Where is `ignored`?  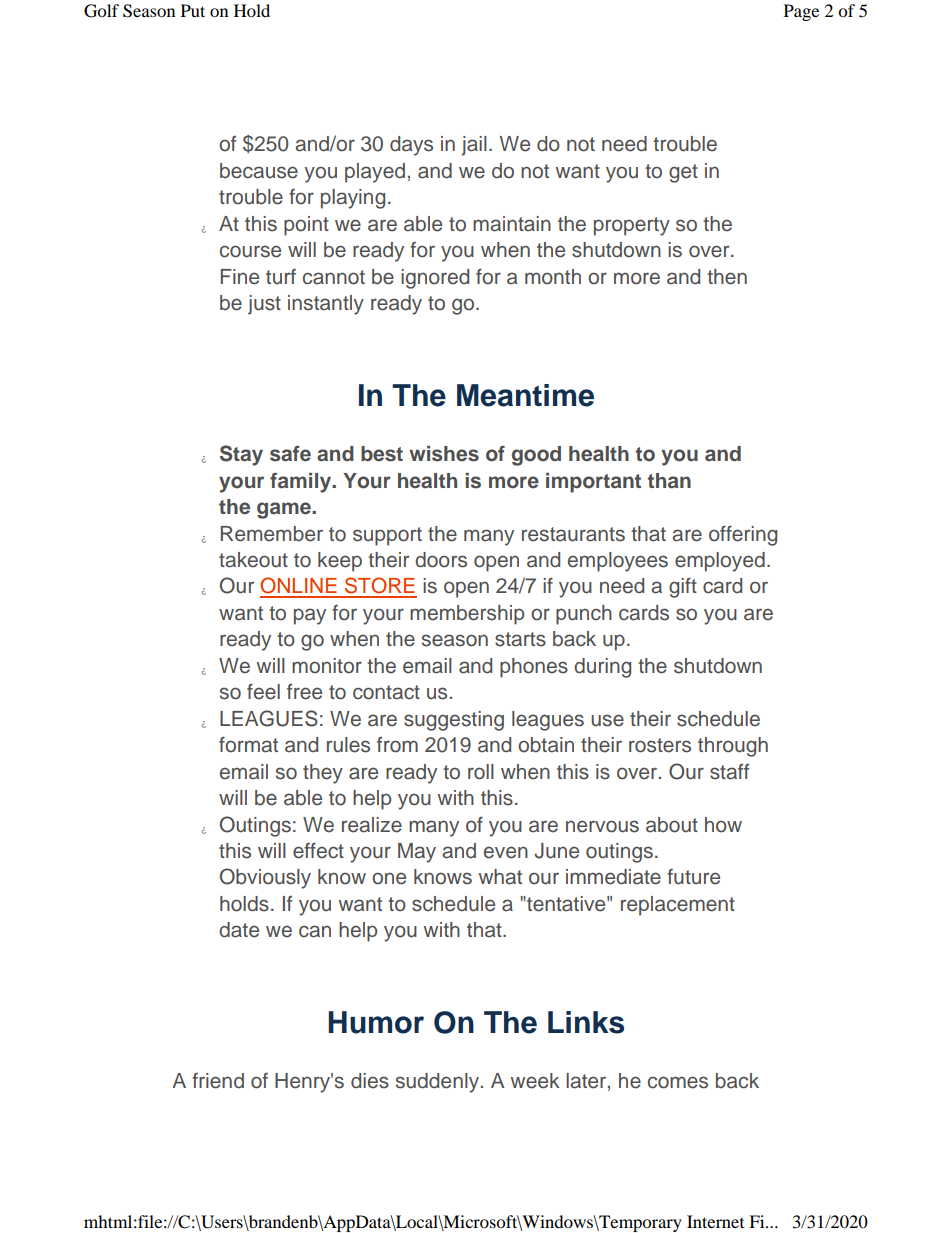
ignored is located at coordinates (435, 279).
